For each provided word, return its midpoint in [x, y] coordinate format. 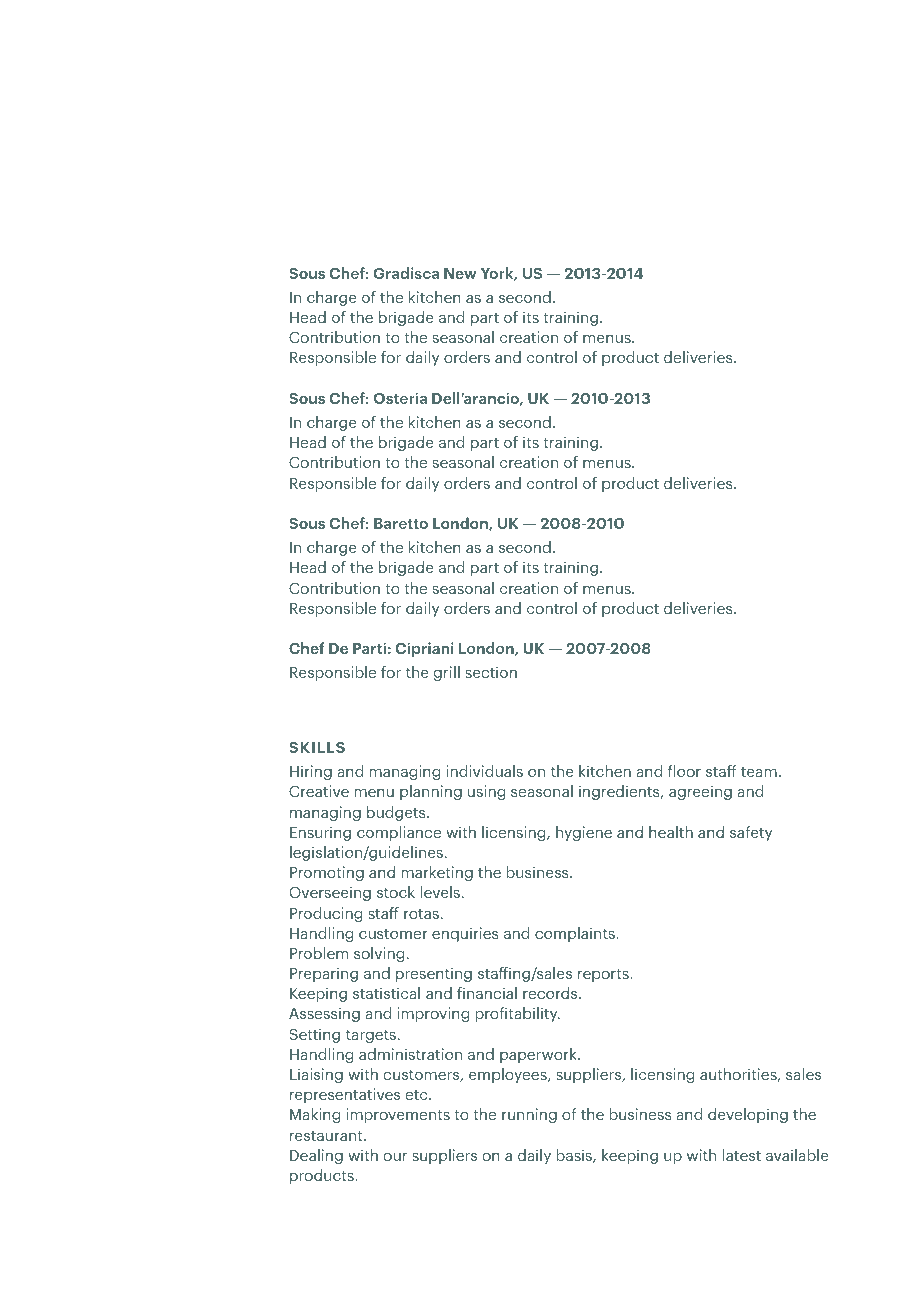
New [460, 273]
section [491, 672]
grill [446, 673]
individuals [484, 771]
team [759, 772]
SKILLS [317, 747]
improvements [398, 1115]
